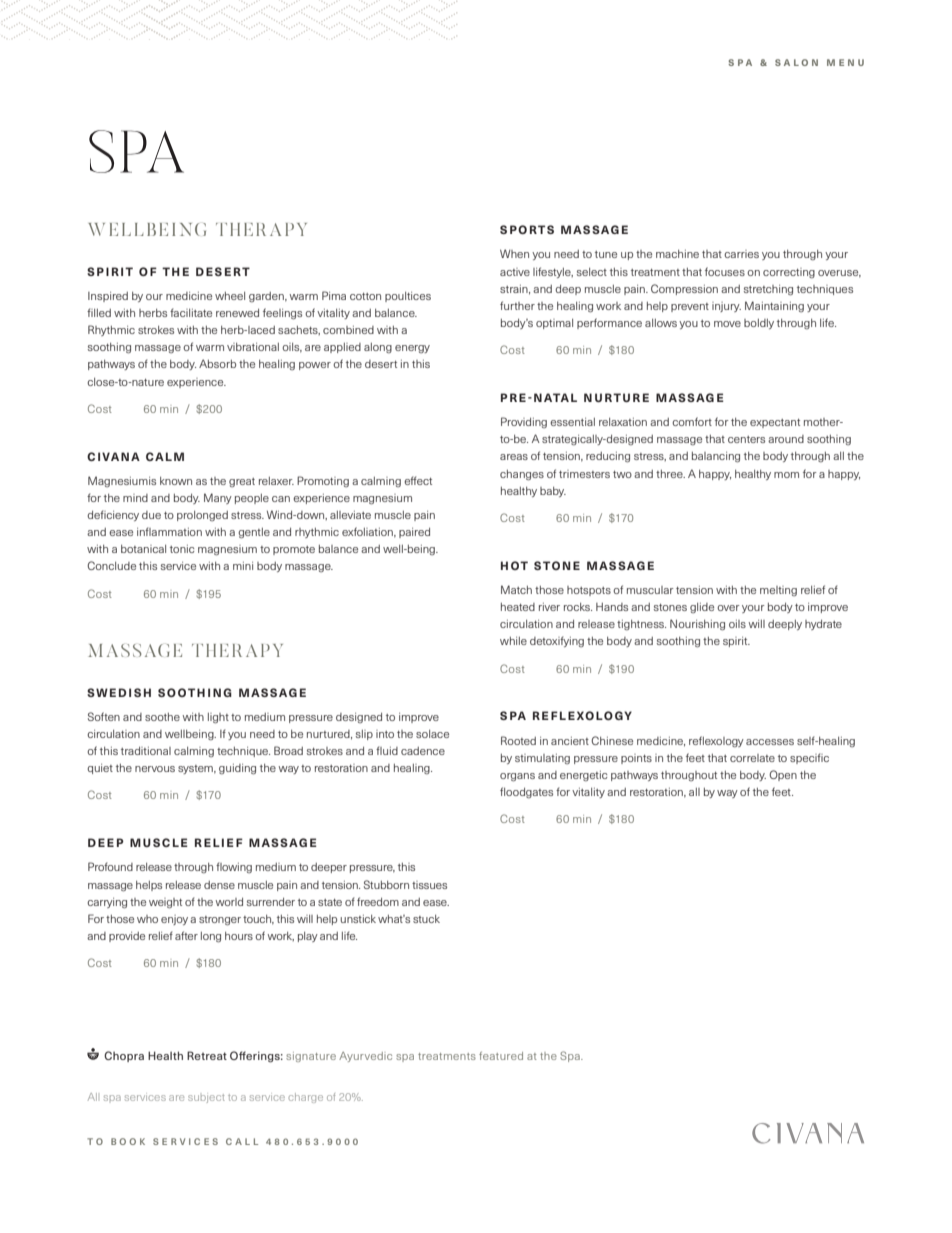 The height and width of the screenshot is (1233, 952). Describe the element at coordinates (429, 885) in the screenshot. I see `tissues` at that location.
